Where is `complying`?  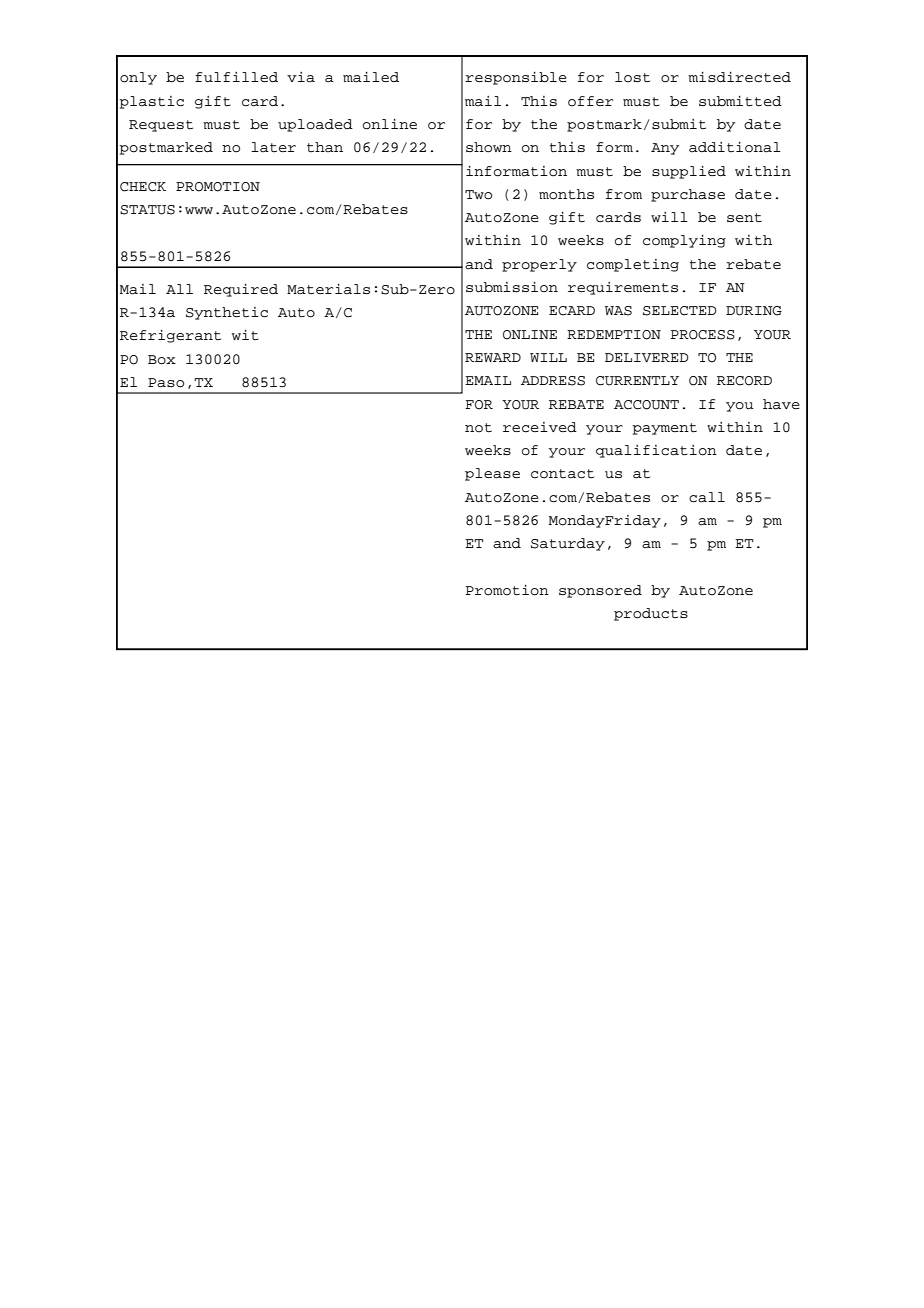 complying is located at coordinates (684, 241).
